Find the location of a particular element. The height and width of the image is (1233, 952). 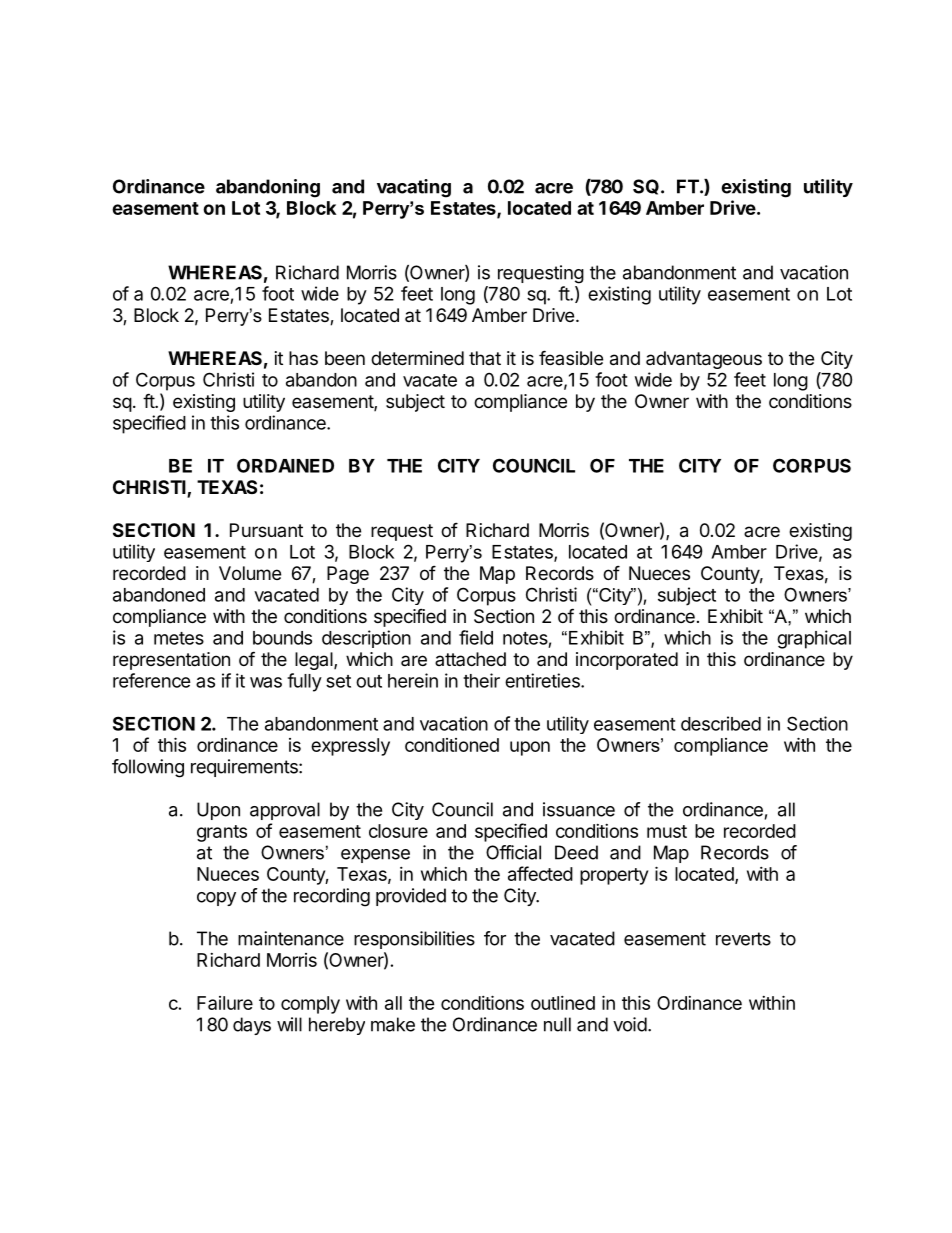

field is located at coordinates (476, 637).
